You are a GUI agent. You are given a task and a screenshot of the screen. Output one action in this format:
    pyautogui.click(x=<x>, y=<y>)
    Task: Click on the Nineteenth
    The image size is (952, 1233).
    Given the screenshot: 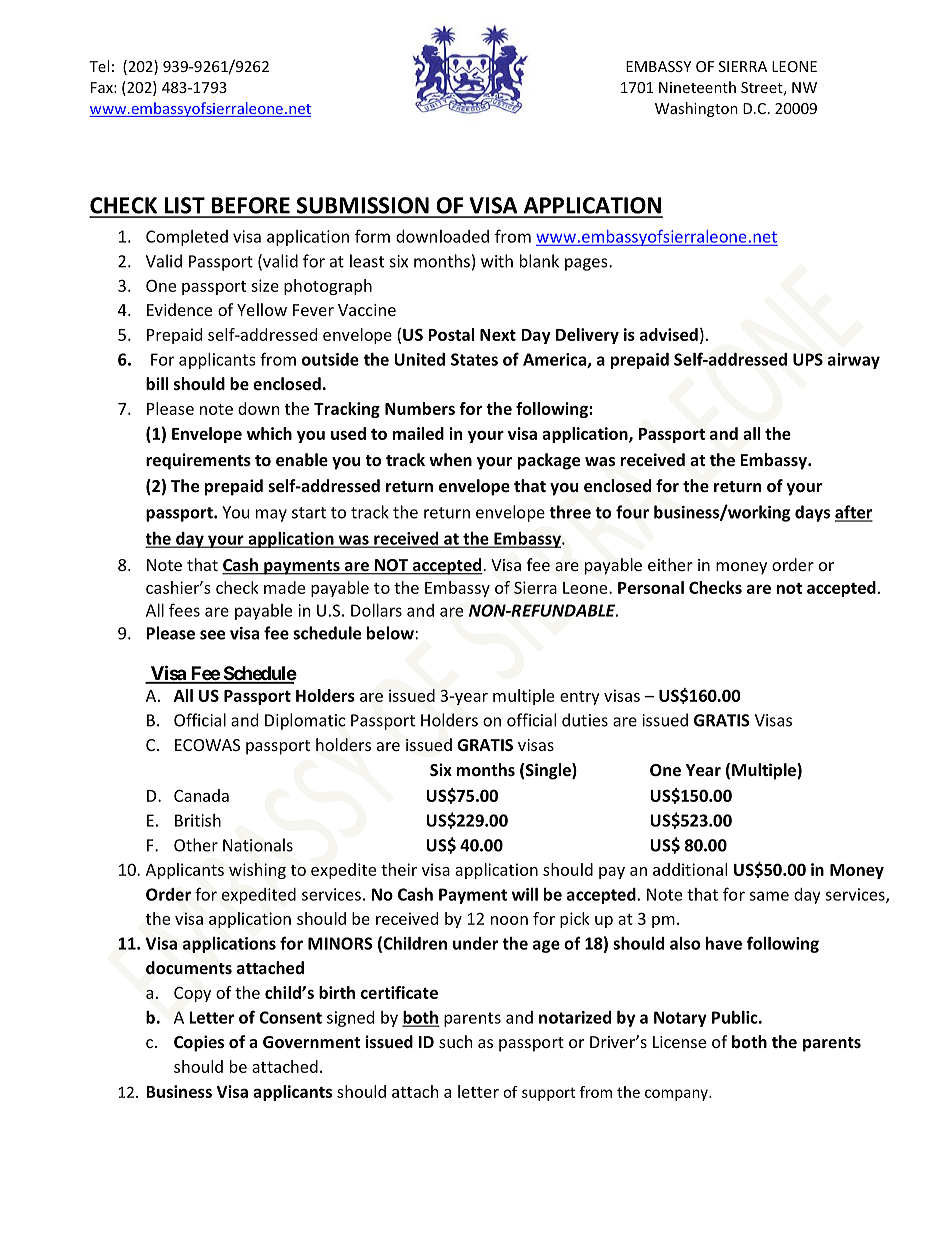 What is the action you would take?
    pyautogui.click(x=697, y=87)
